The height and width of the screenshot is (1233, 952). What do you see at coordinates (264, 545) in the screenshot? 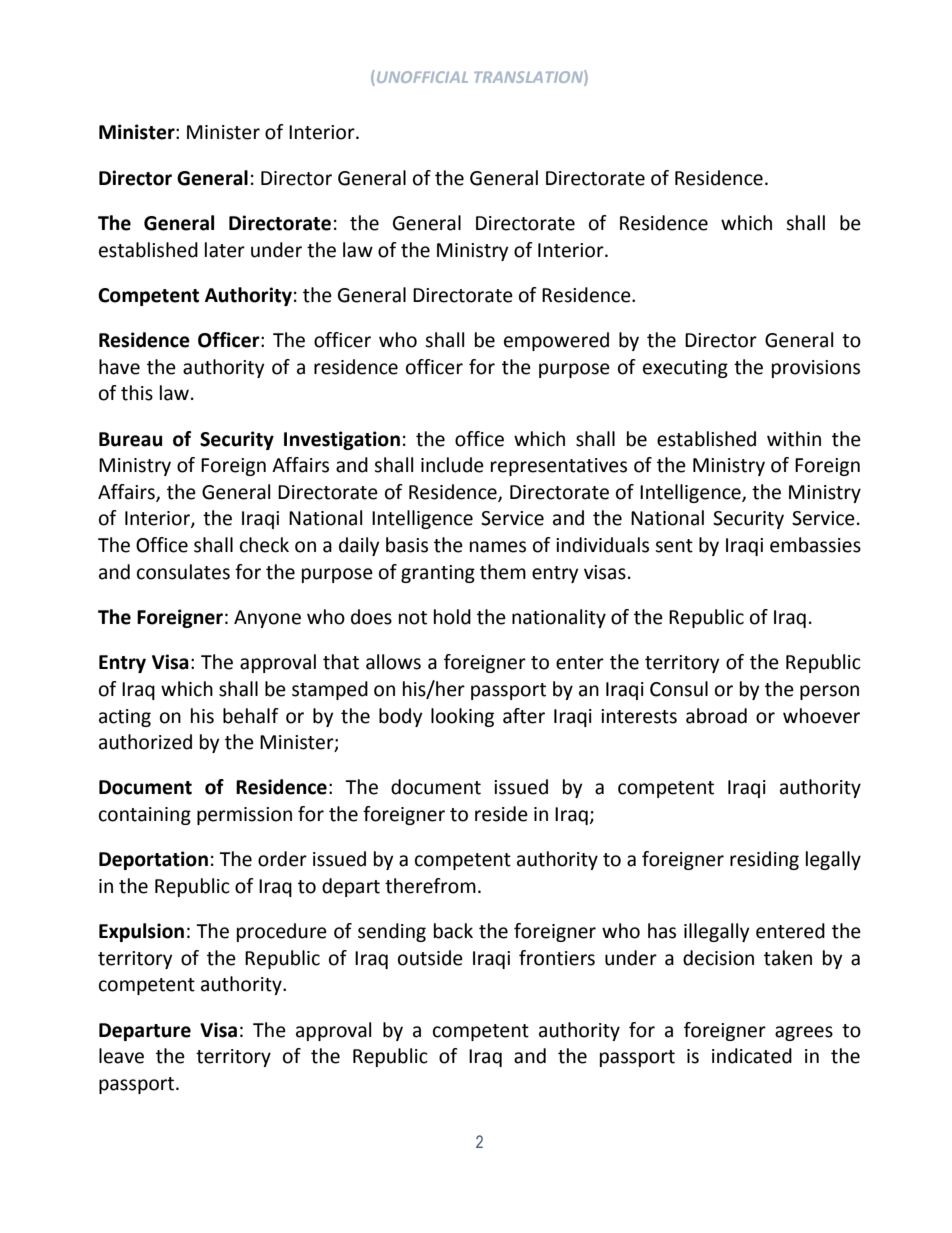
I see `check` at bounding box center [264, 545].
